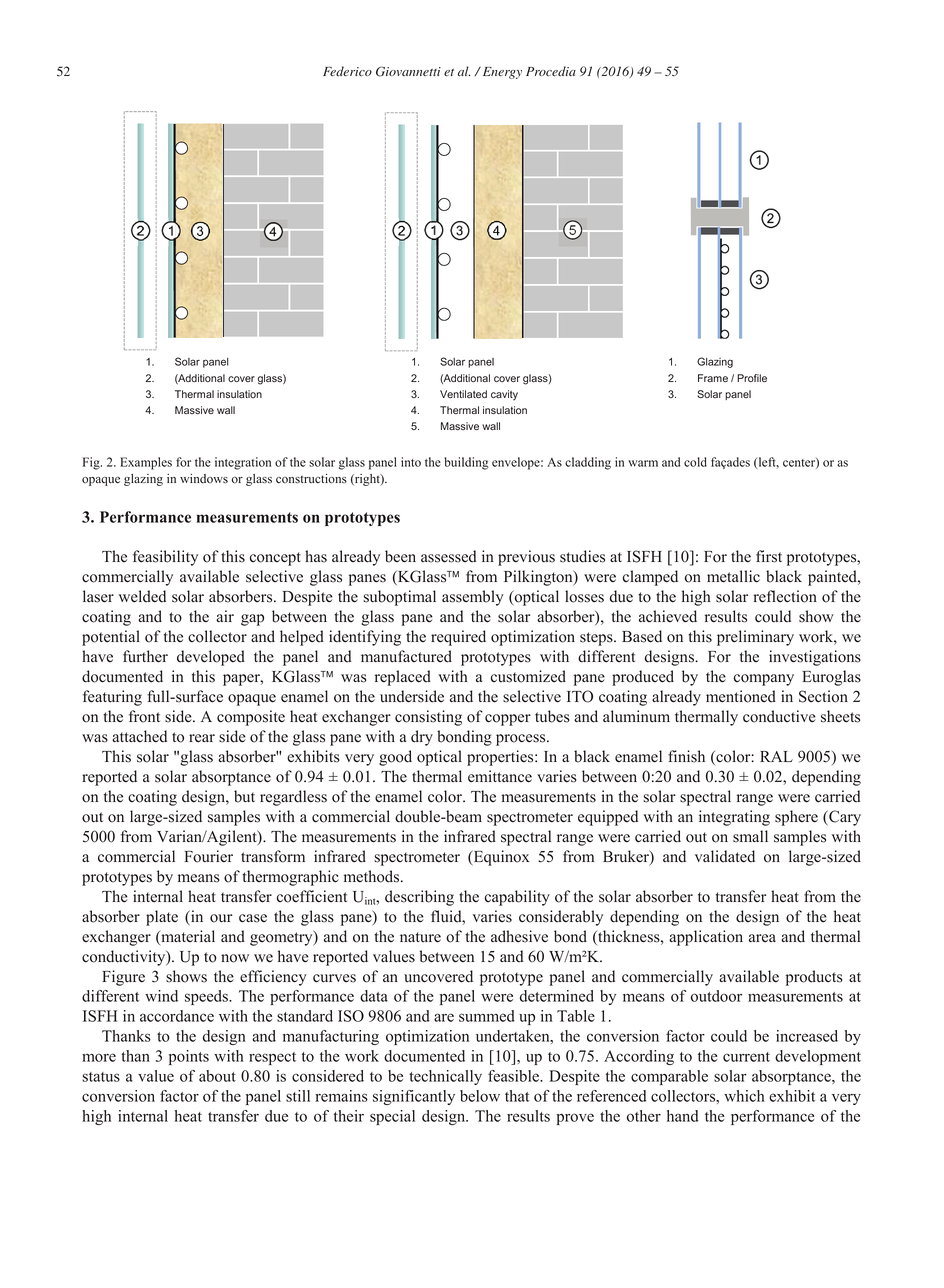 The width and height of the screenshot is (944, 1288). Describe the element at coordinates (347, 71) in the screenshot. I see `Federico` at that location.
